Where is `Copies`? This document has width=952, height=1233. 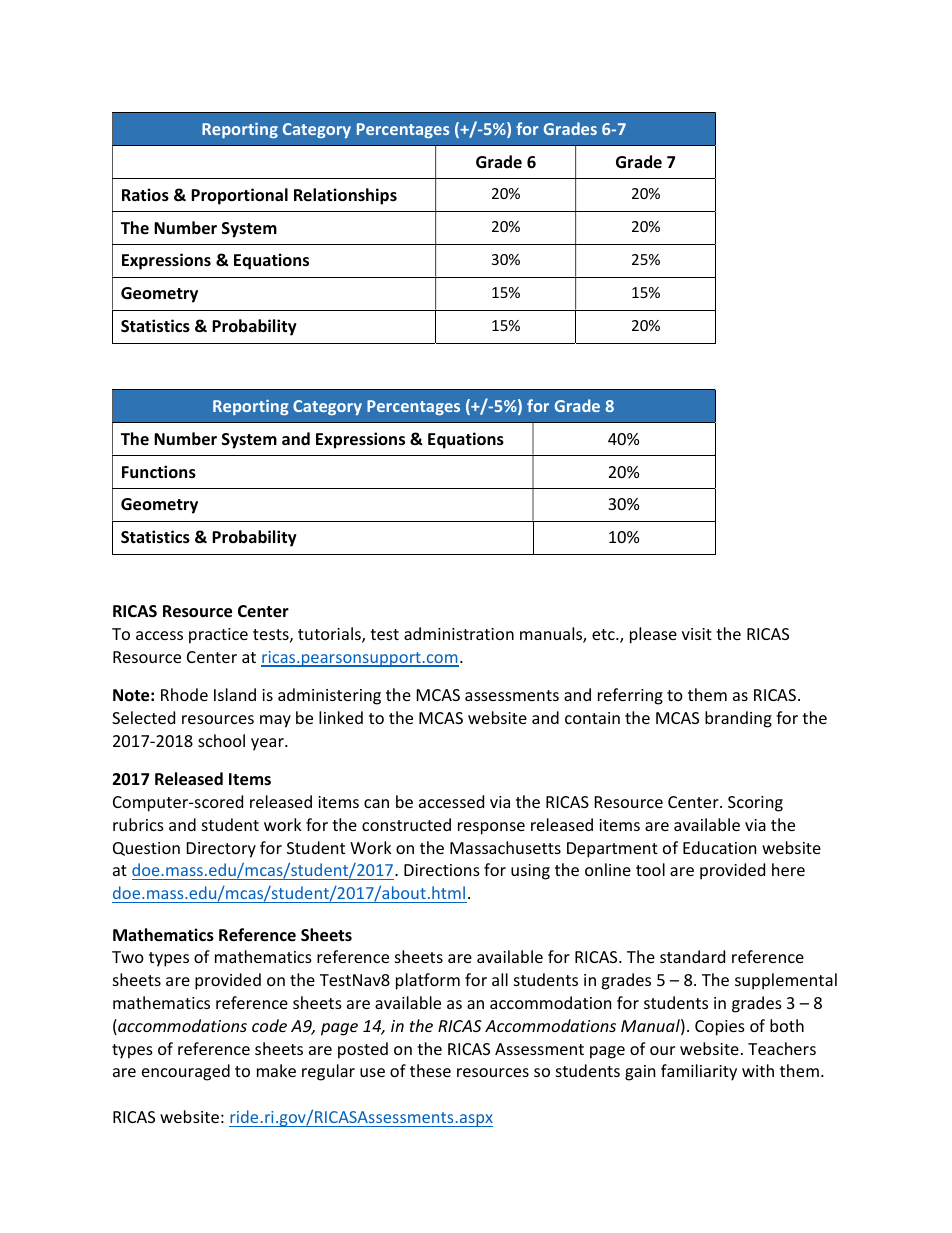
Copies is located at coordinates (720, 1028).
